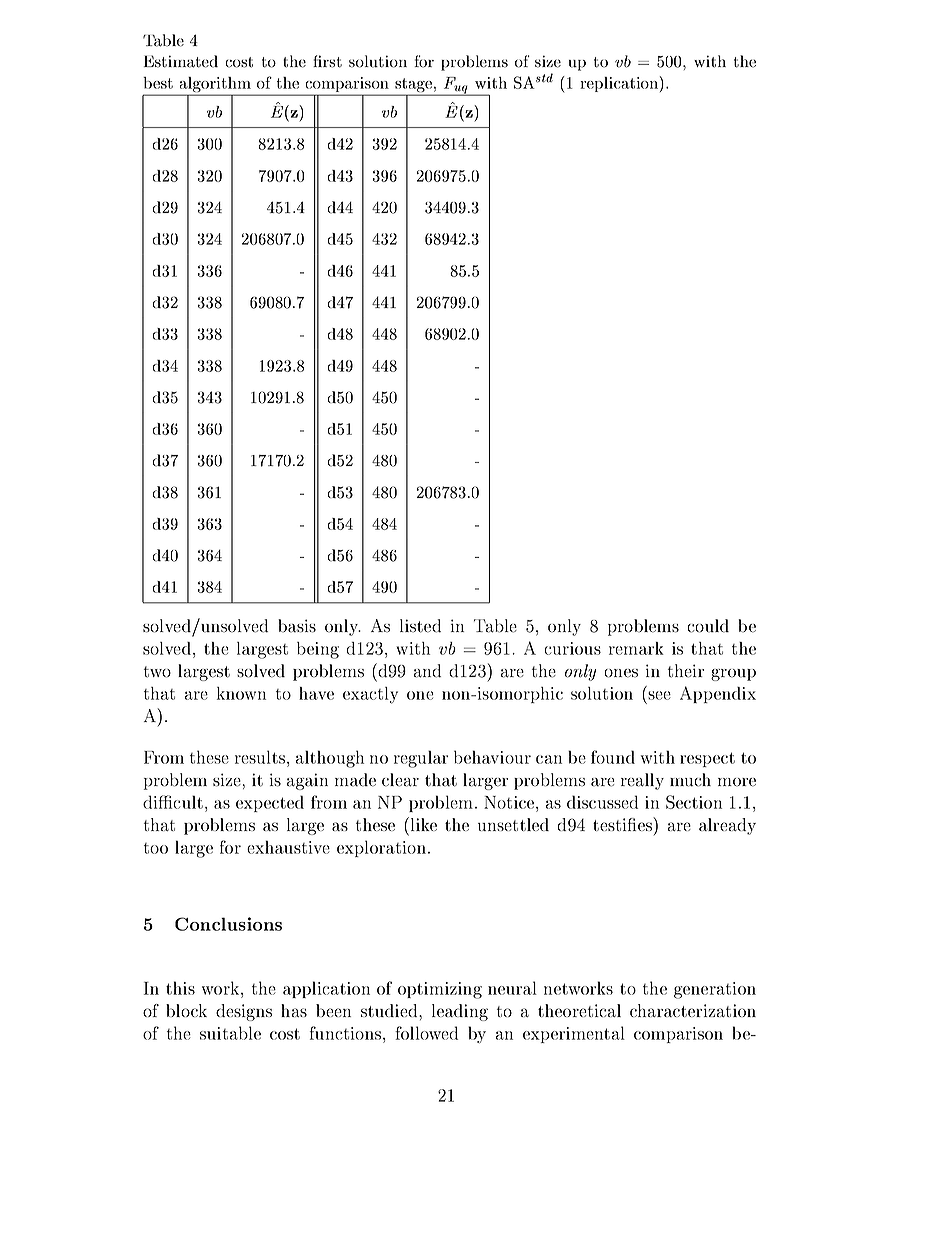  Describe the element at coordinates (244, 1012) in the screenshot. I see `designs` at that location.
